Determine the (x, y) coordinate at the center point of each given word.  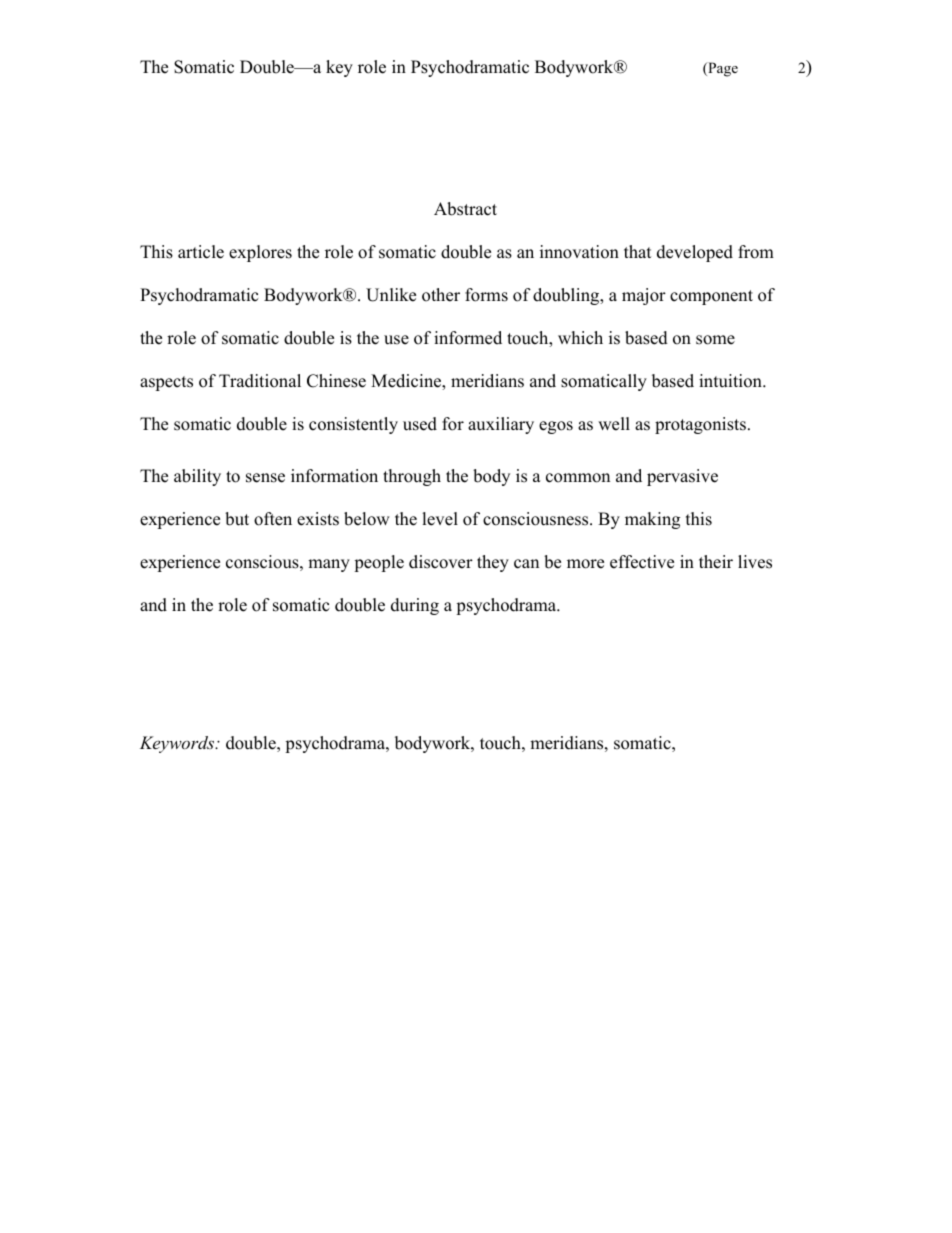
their (716, 562)
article (201, 252)
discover (441, 562)
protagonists (700, 425)
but (237, 519)
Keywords (178, 744)
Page (722, 69)
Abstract (465, 209)
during (415, 606)
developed (695, 253)
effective (642, 562)
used (420, 424)
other (441, 295)
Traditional (260, 381)
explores (260, 253)
